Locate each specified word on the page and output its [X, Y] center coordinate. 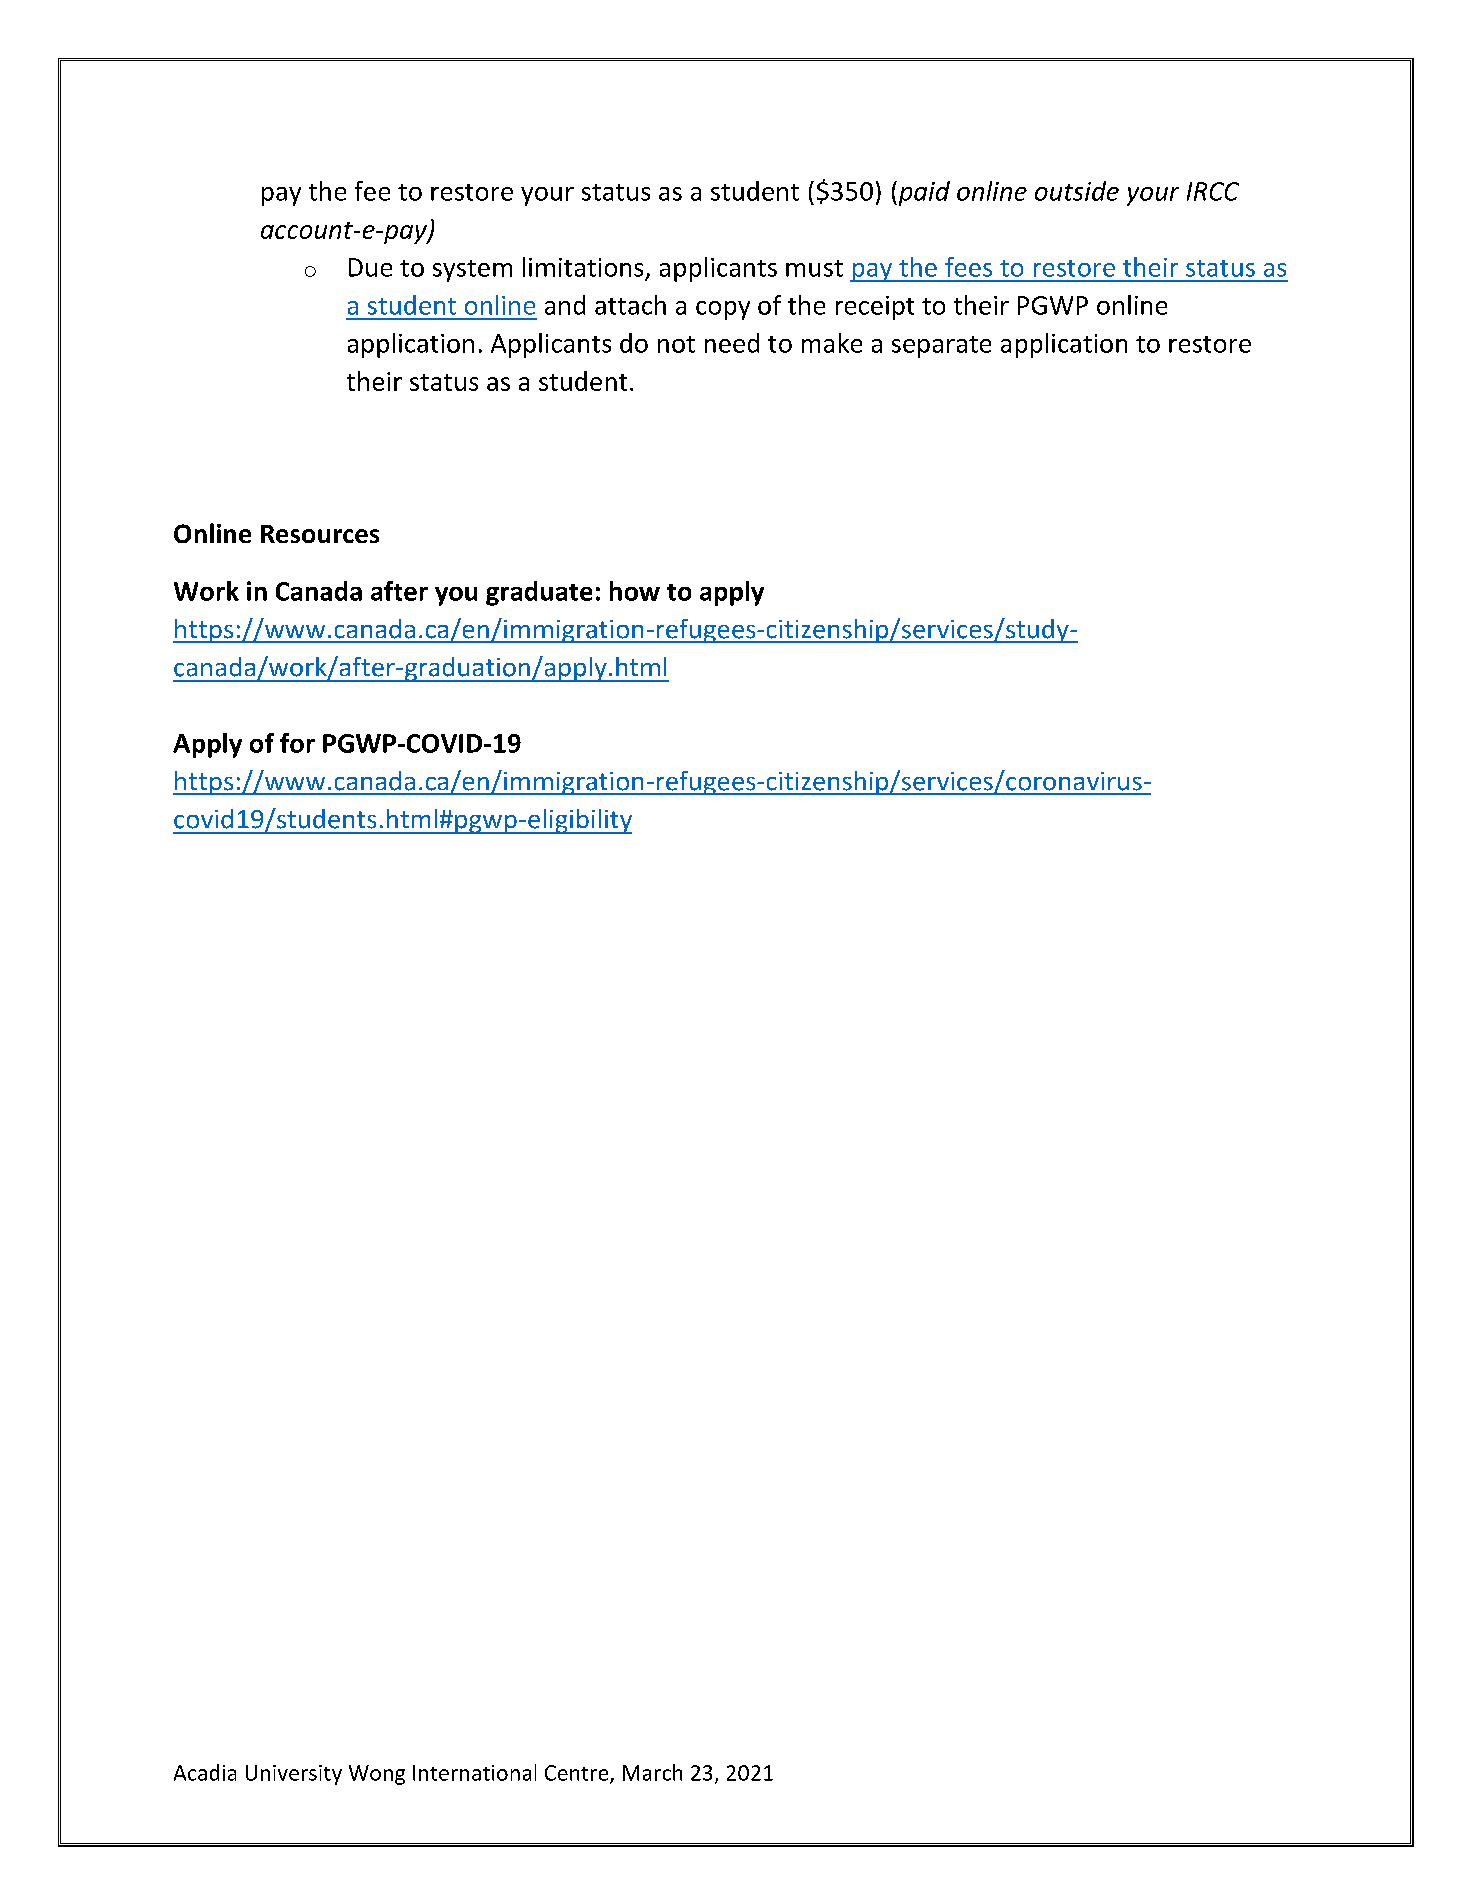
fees [968, 267]
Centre [578, 1774]
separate [941, 347]
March [652, 1772]
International [474, 1772]
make [832, 343]
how [635, 591]
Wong [377, 1775]
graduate [539, 593]
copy [723, 310]
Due [370, 267]
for [297, 743]
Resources [320, 534]
